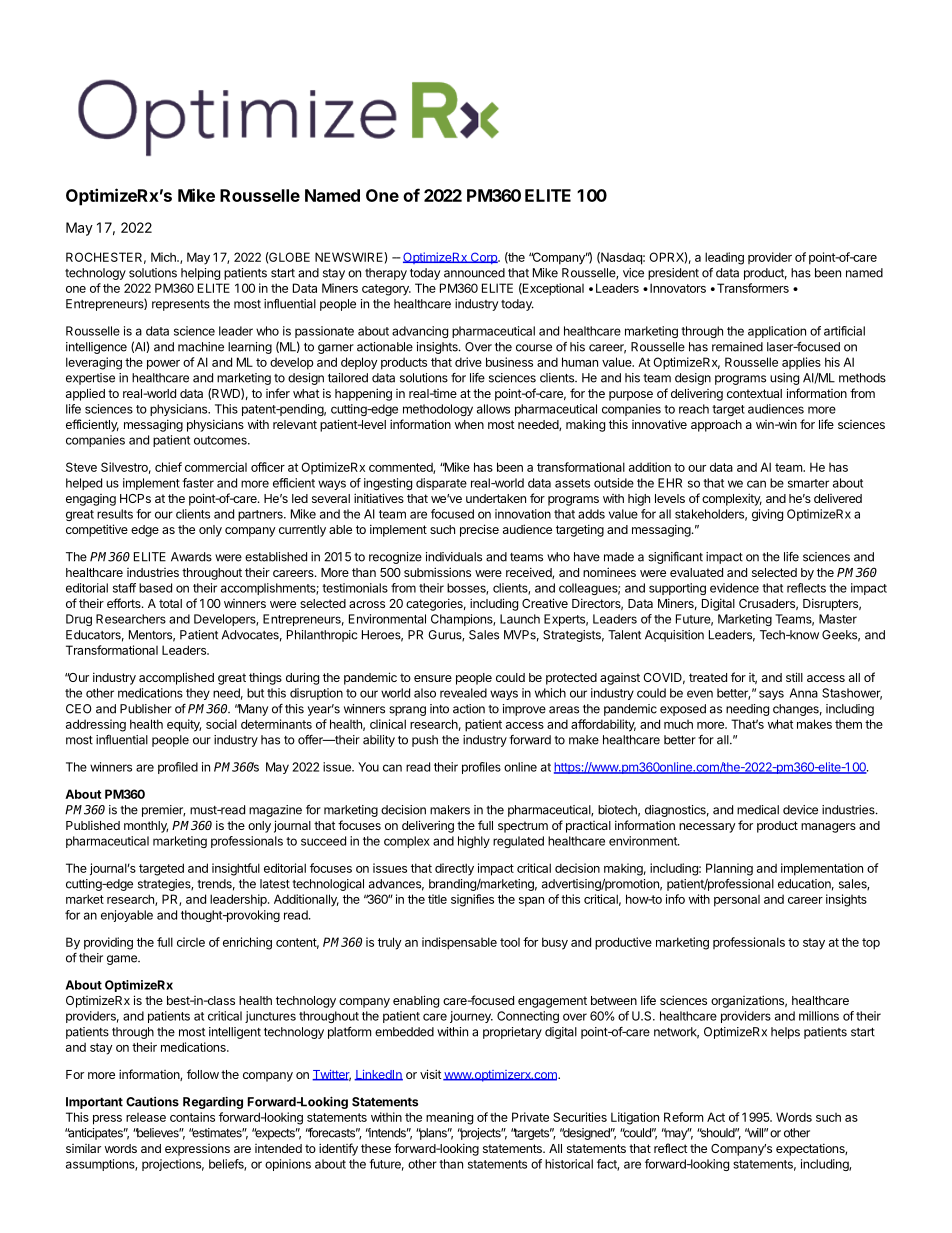  Describe the element at coordinates (474, 273) in the document. I see `announced` at that location.
